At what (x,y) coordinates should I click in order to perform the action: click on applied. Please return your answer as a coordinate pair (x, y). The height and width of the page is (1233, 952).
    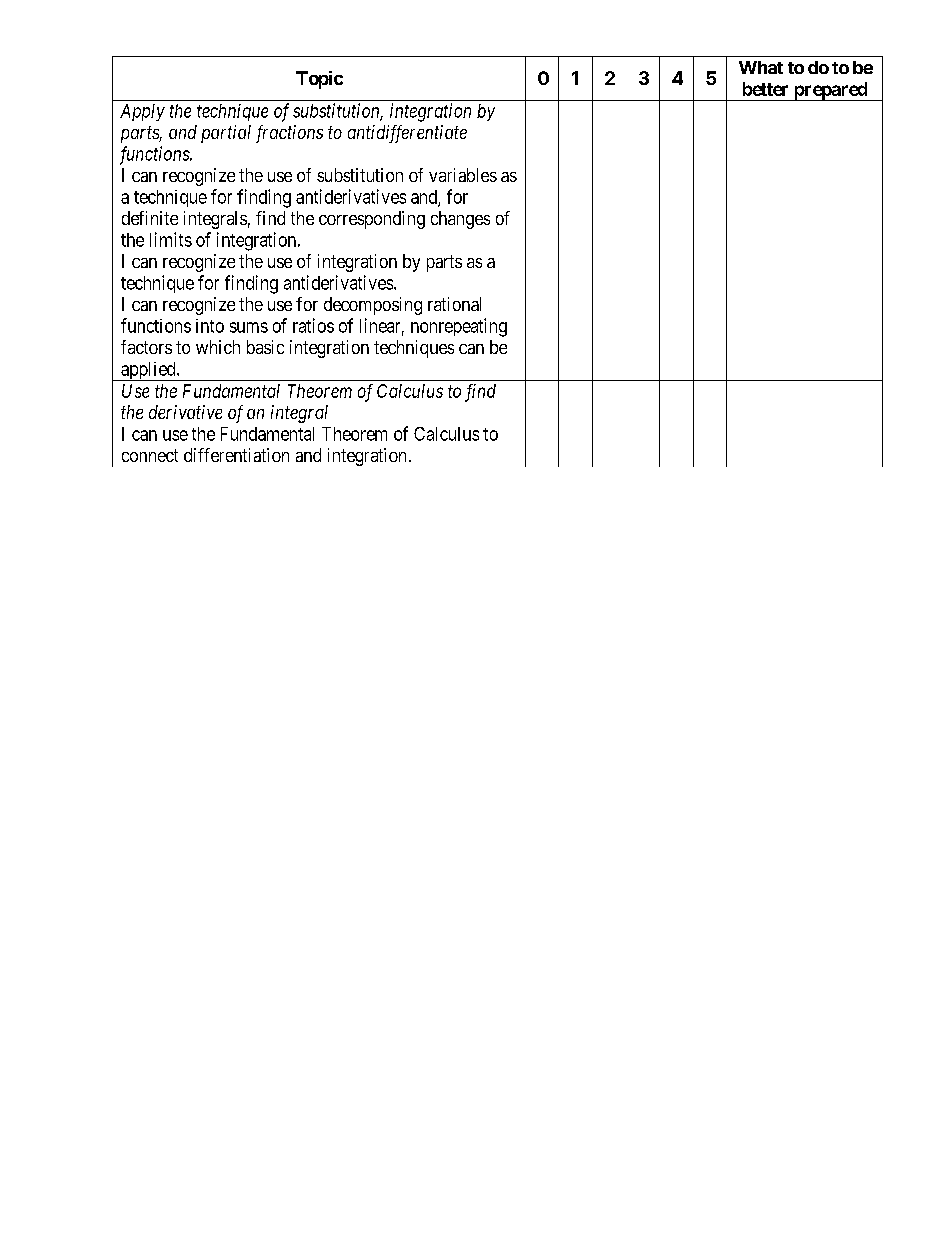
    Looking at the image, I should click on (148, 371).
